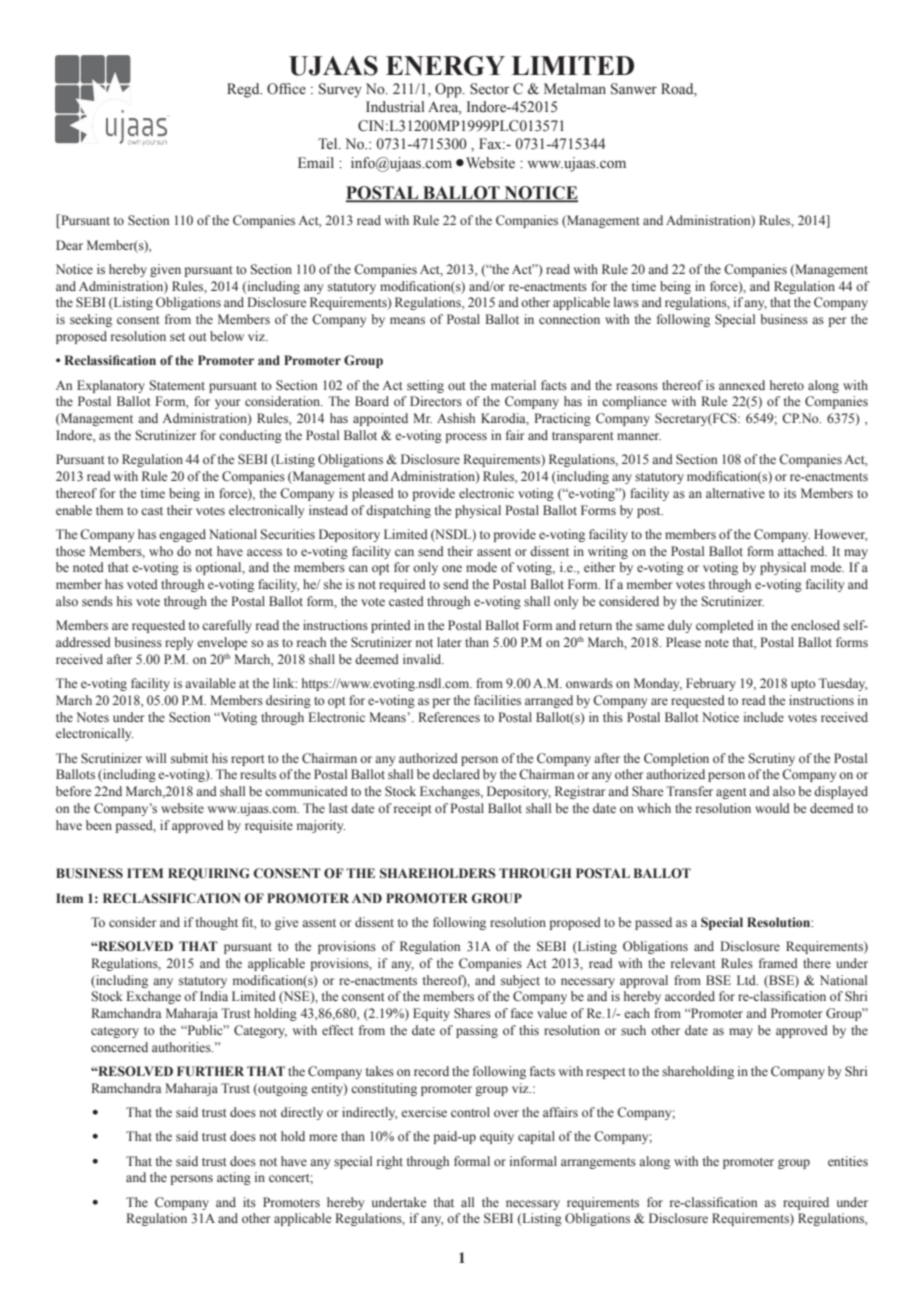 The height and width of the screenshot is (1308, 924). What do you see at coordinates (742, 385) in the screenshot?
I see `annexed` at bounding box center [742, 385].
